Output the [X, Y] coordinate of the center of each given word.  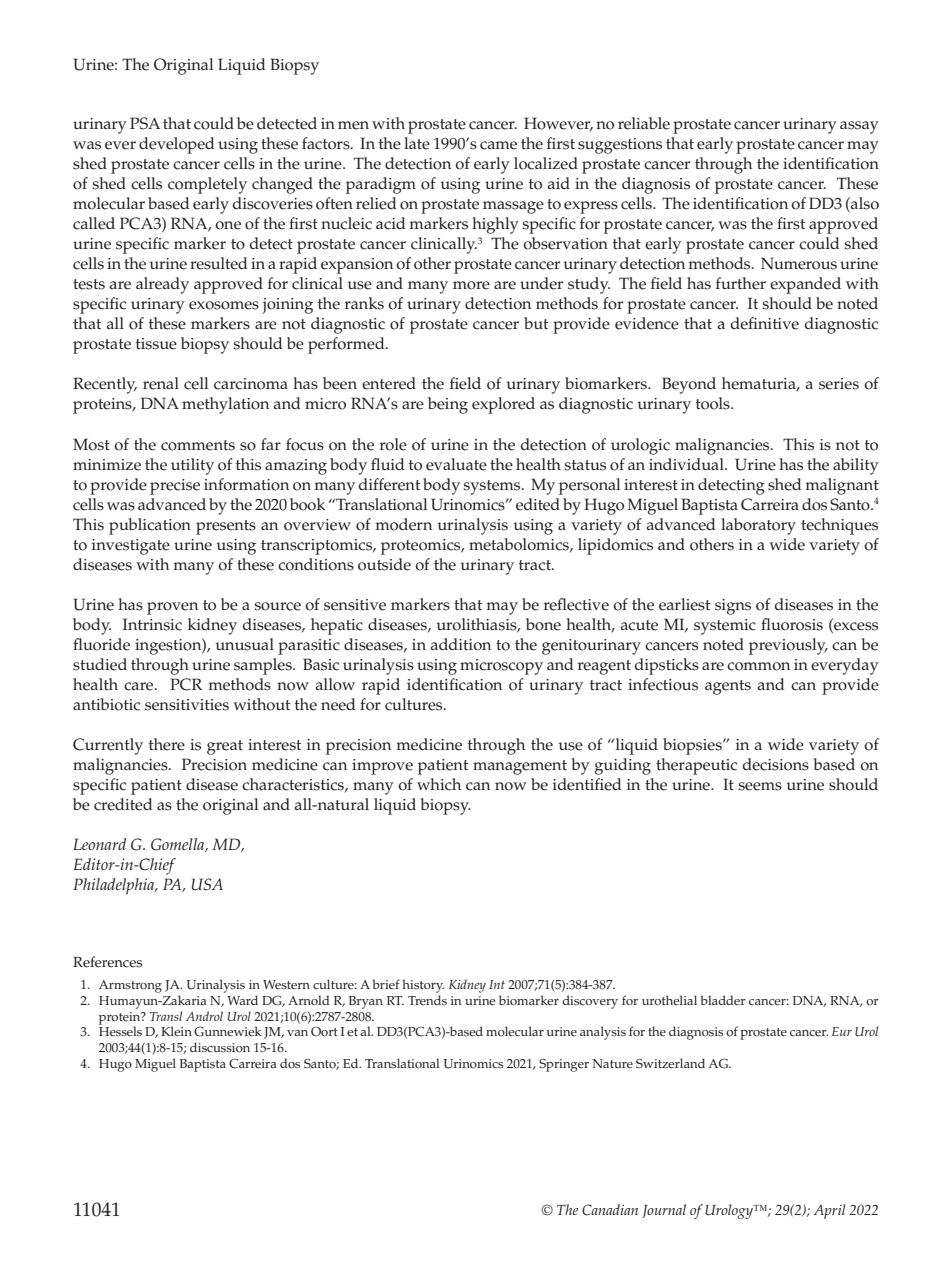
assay [859, 127]
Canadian [610, 1210]
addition [461, 644]
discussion [220, 1047]
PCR [186, 684]
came [498, 145]
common [758, 666]
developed [177, 145]
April [830, 1211]
